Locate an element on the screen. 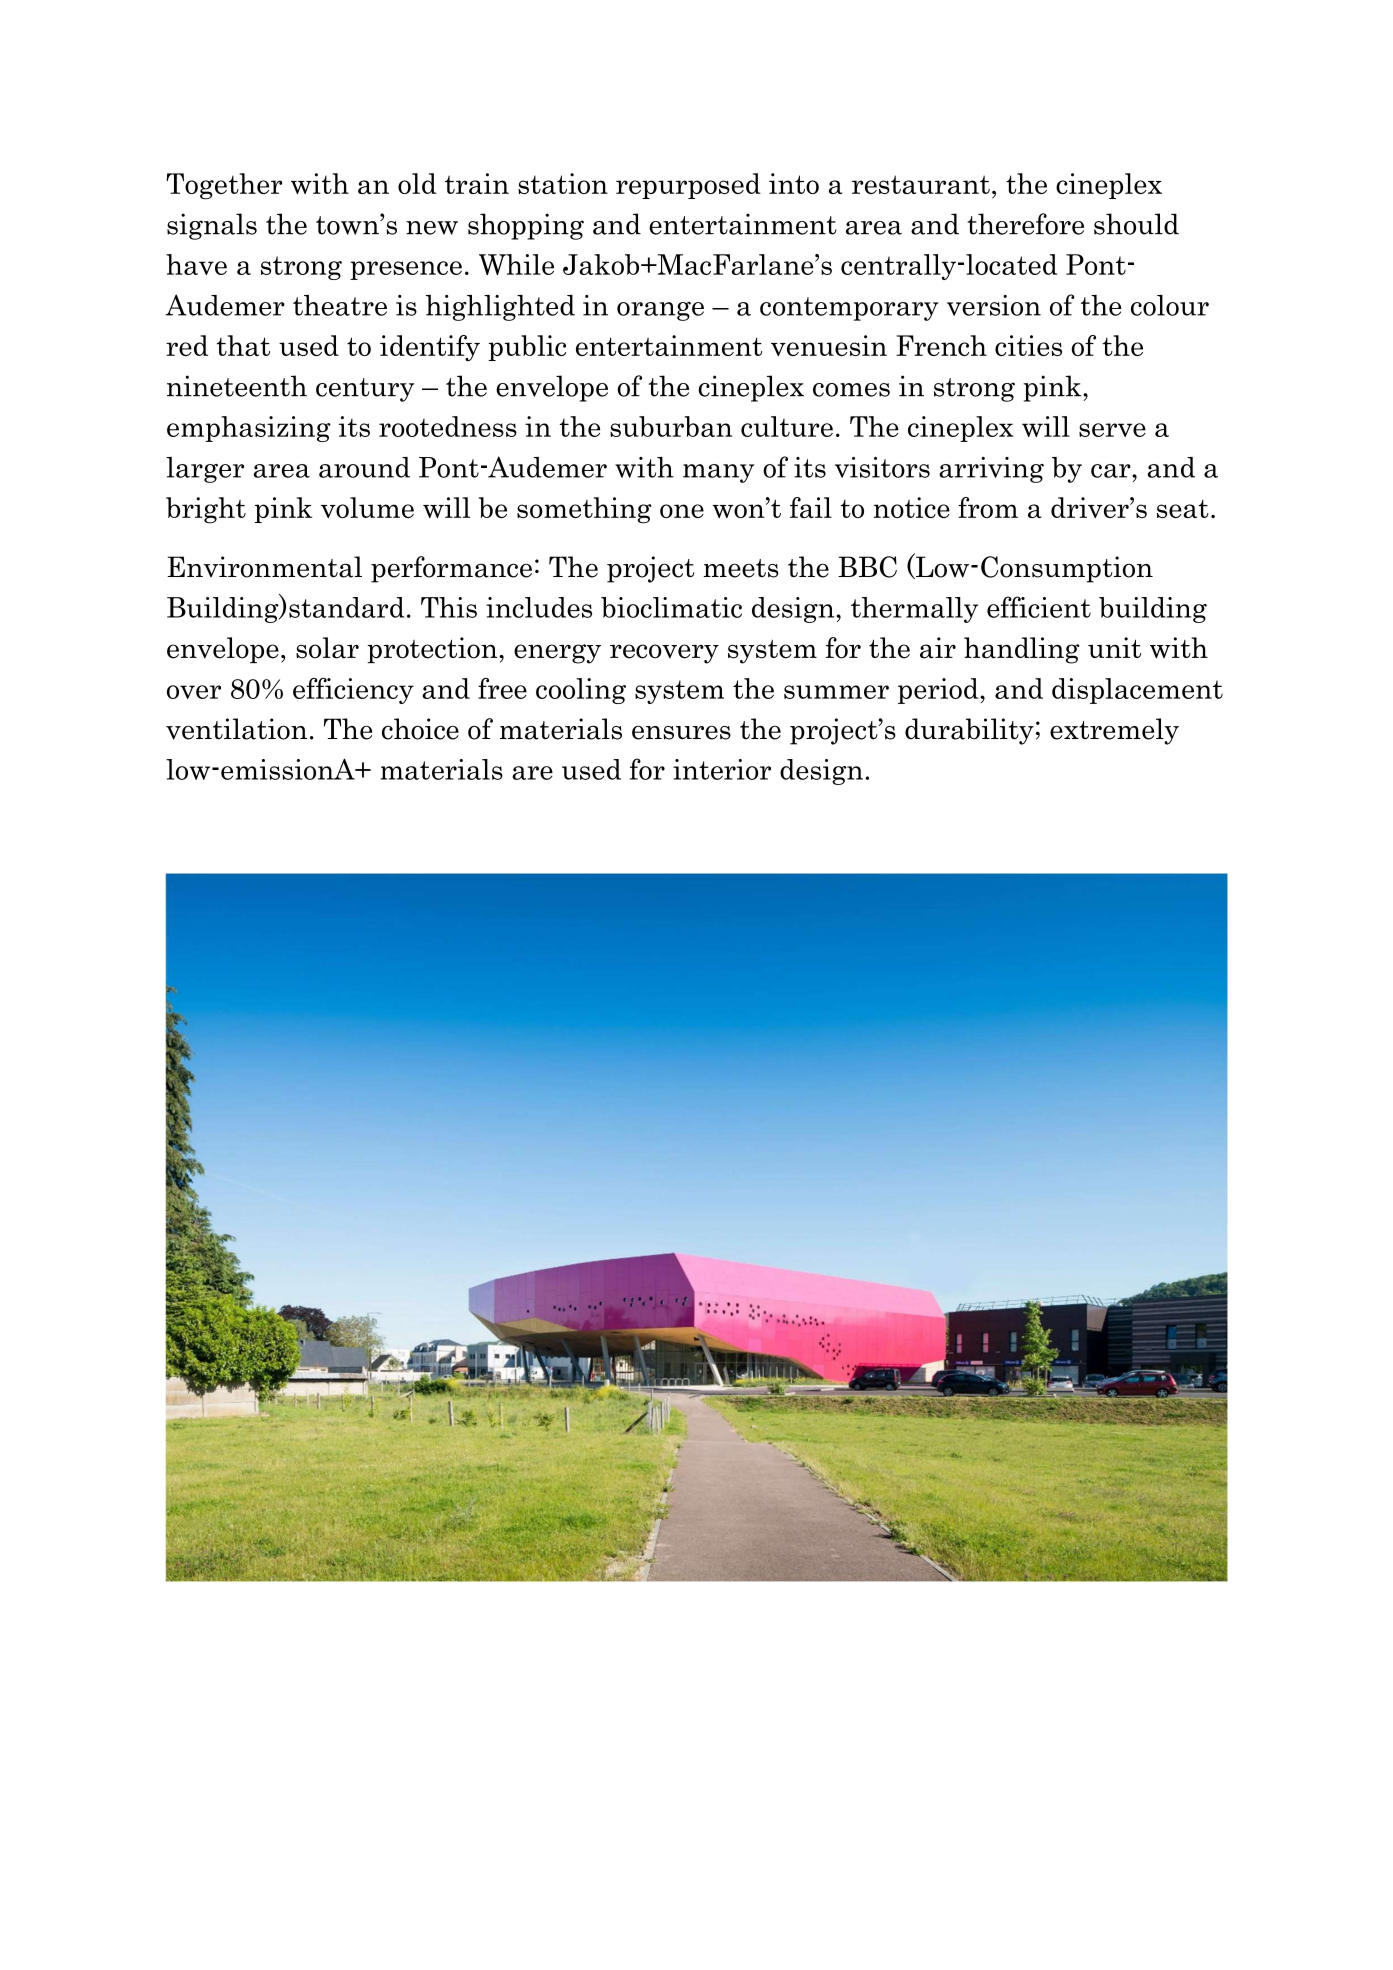 The height and width of the screenshot is (1970, 1393). therefore is located at coordinates (1025, 224).
